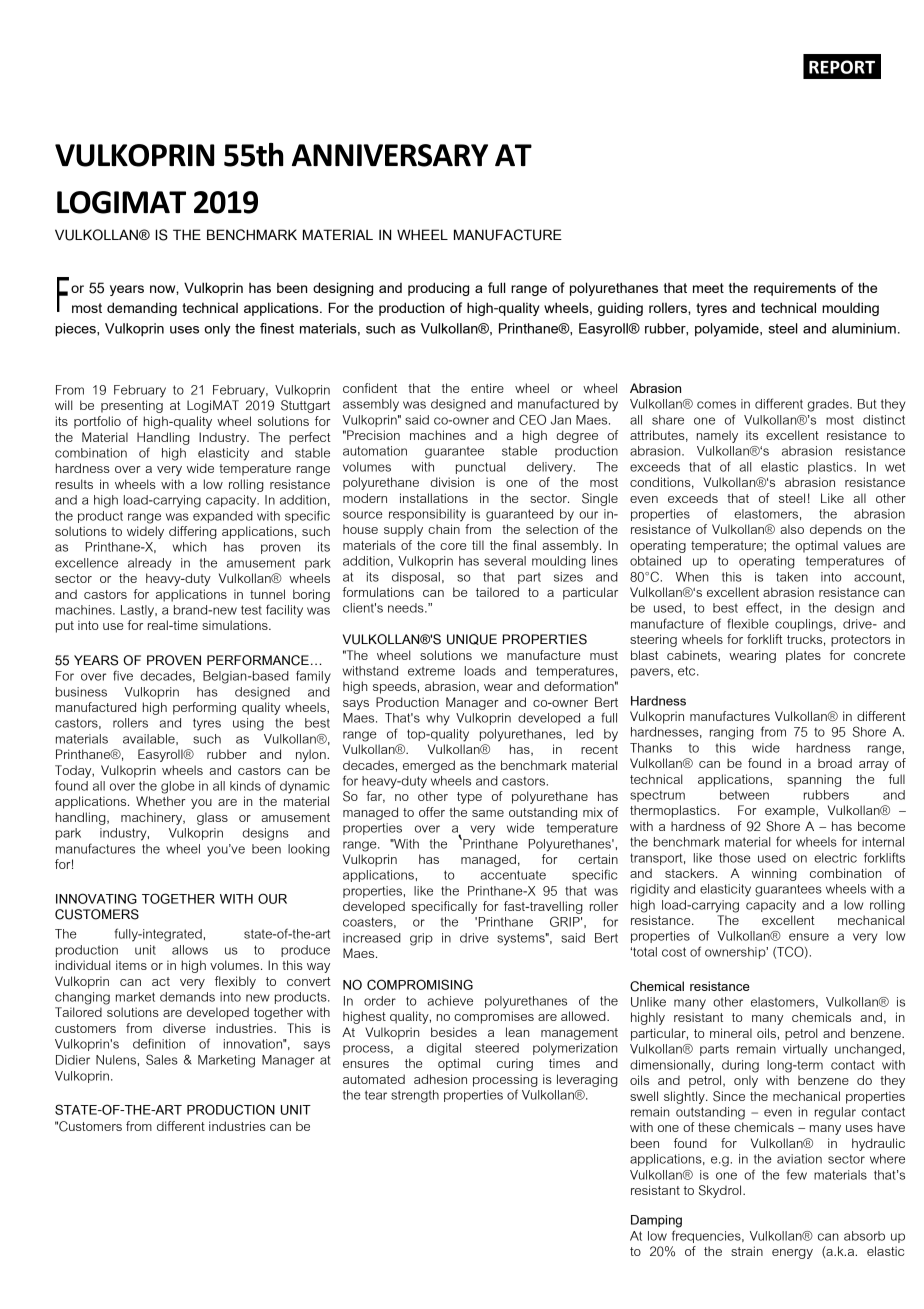  Describe the element at coordinates (792, 1254) in the image. I see `energy` at that location.
